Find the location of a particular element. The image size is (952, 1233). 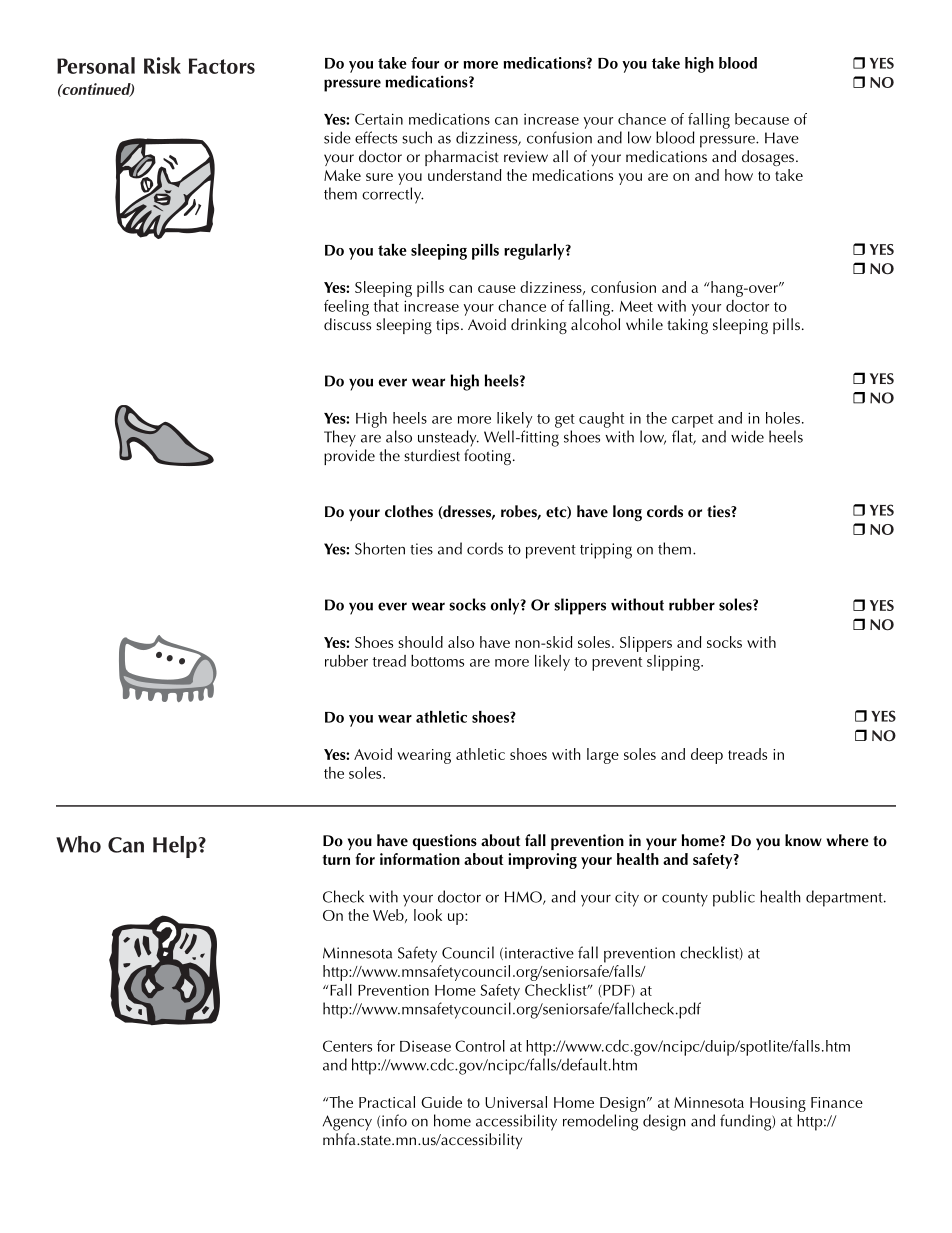

dosages is located at coordinates (768, 158).
